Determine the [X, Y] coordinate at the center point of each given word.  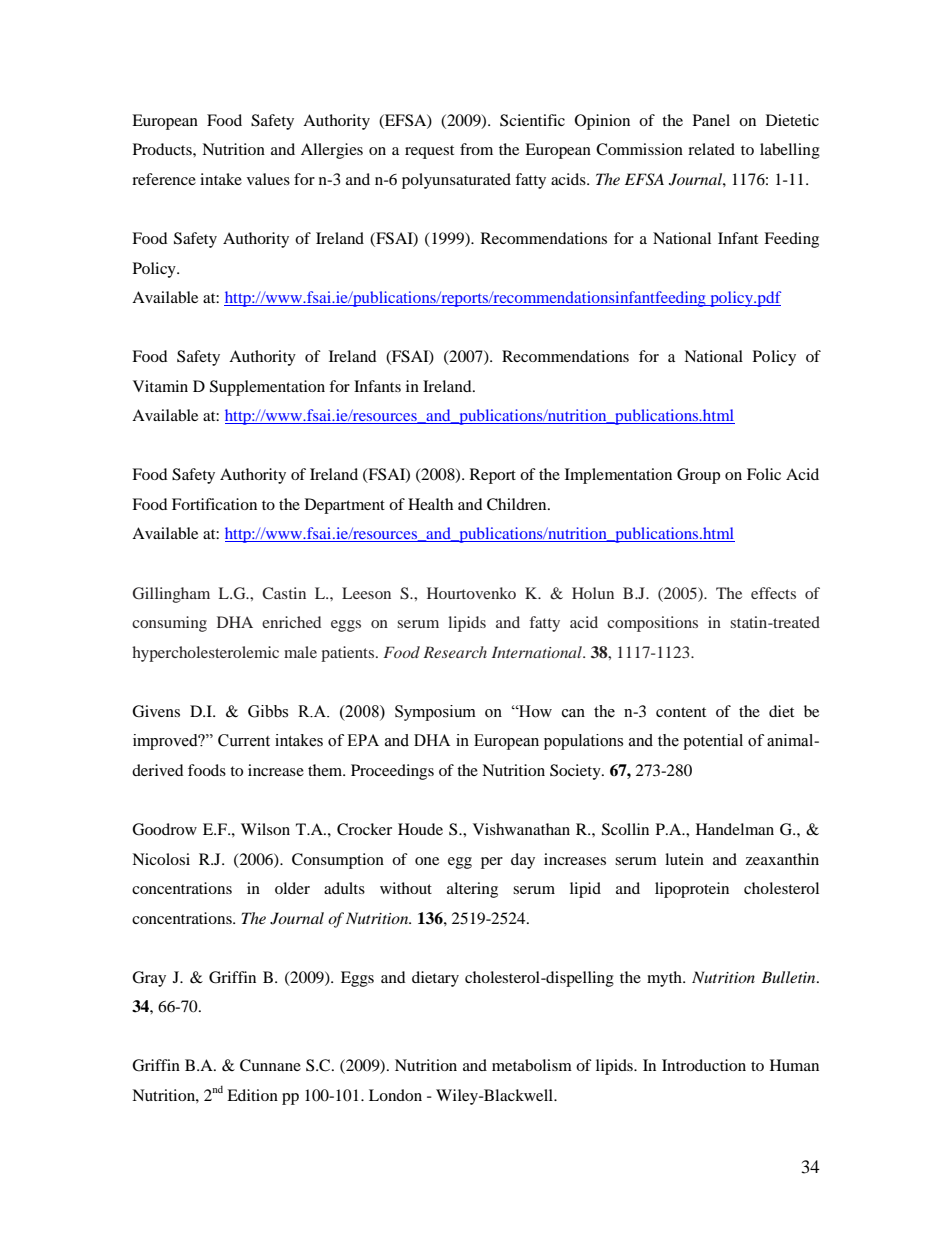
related [711, 149]
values [268, 179]
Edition [252, 1095]
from [476, 149]
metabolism [532, 1065]
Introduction [704, 1065]
